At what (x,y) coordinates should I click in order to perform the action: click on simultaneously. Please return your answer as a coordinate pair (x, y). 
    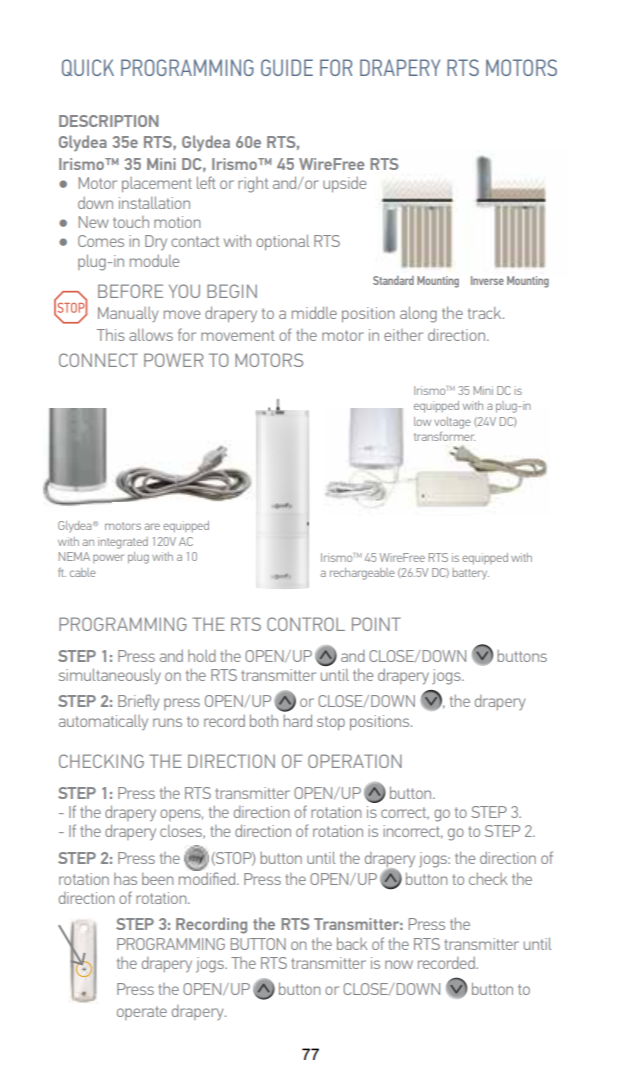
    Looking at the image, I should click on (110, 676).
